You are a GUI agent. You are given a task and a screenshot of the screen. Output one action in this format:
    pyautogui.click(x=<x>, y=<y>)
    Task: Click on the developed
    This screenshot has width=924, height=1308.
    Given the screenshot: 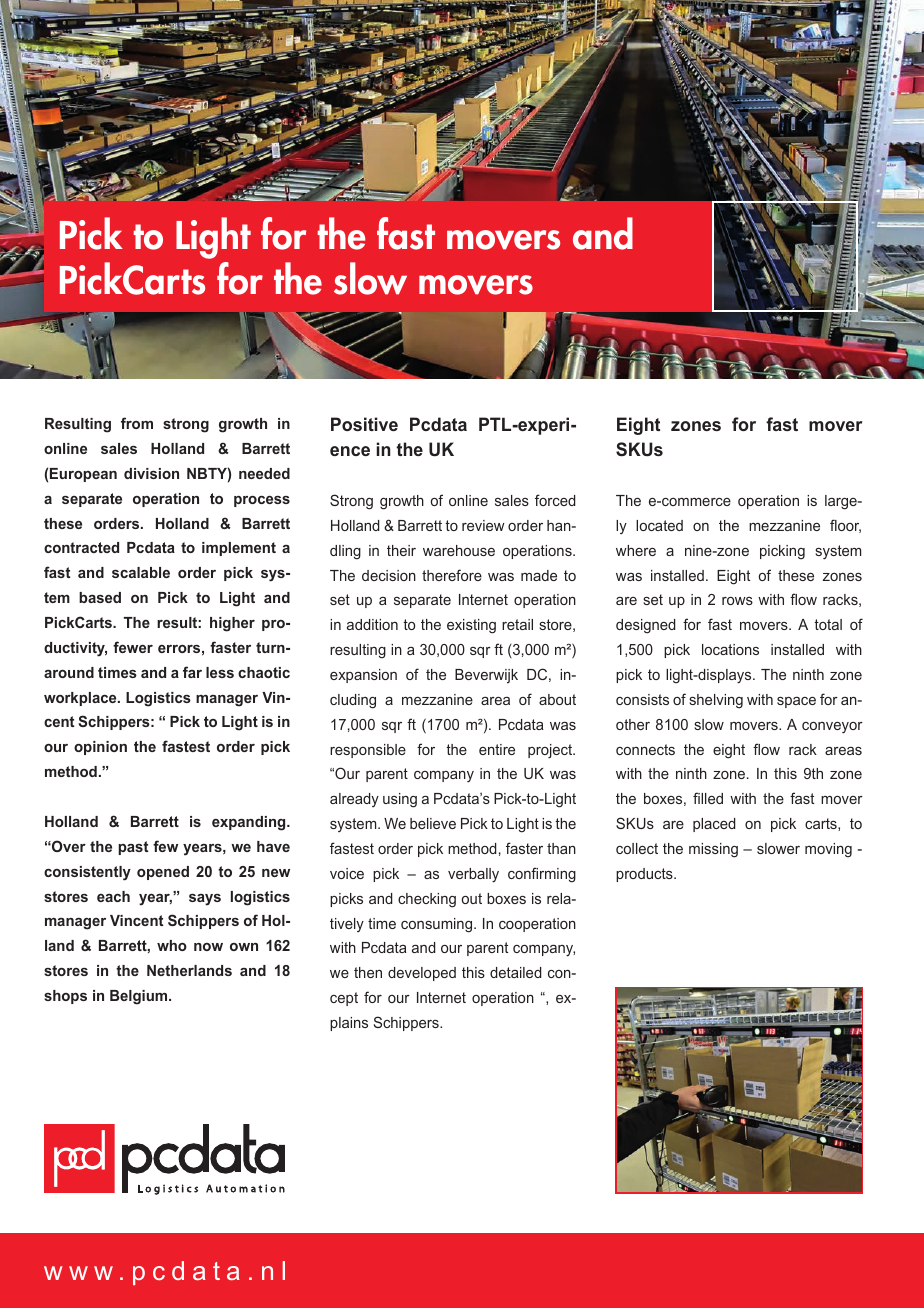 What is the action you would take?
    pyautogui.click(x=422, y=974)
